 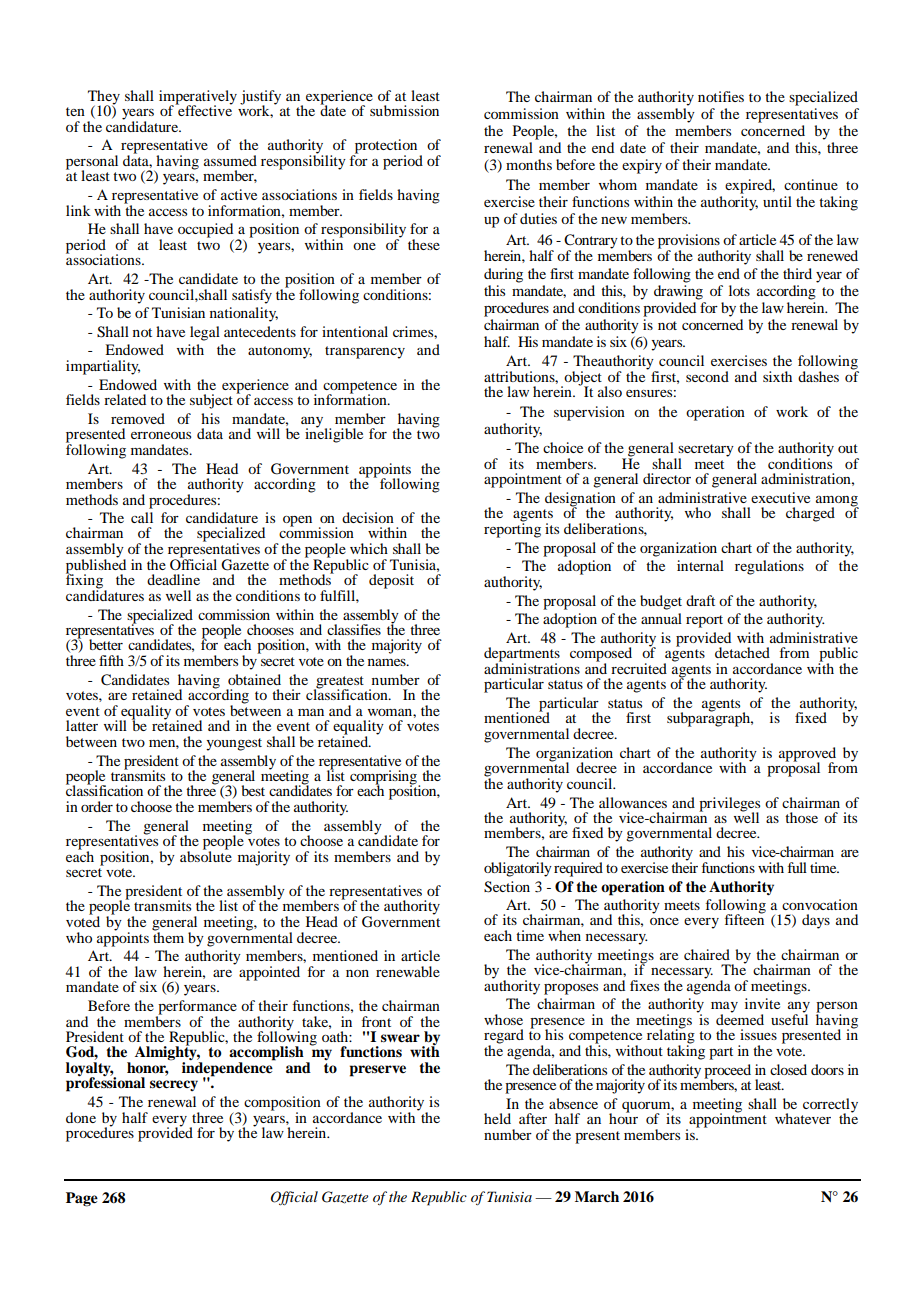 I want to click on submission, so click(x=404, y=110).
